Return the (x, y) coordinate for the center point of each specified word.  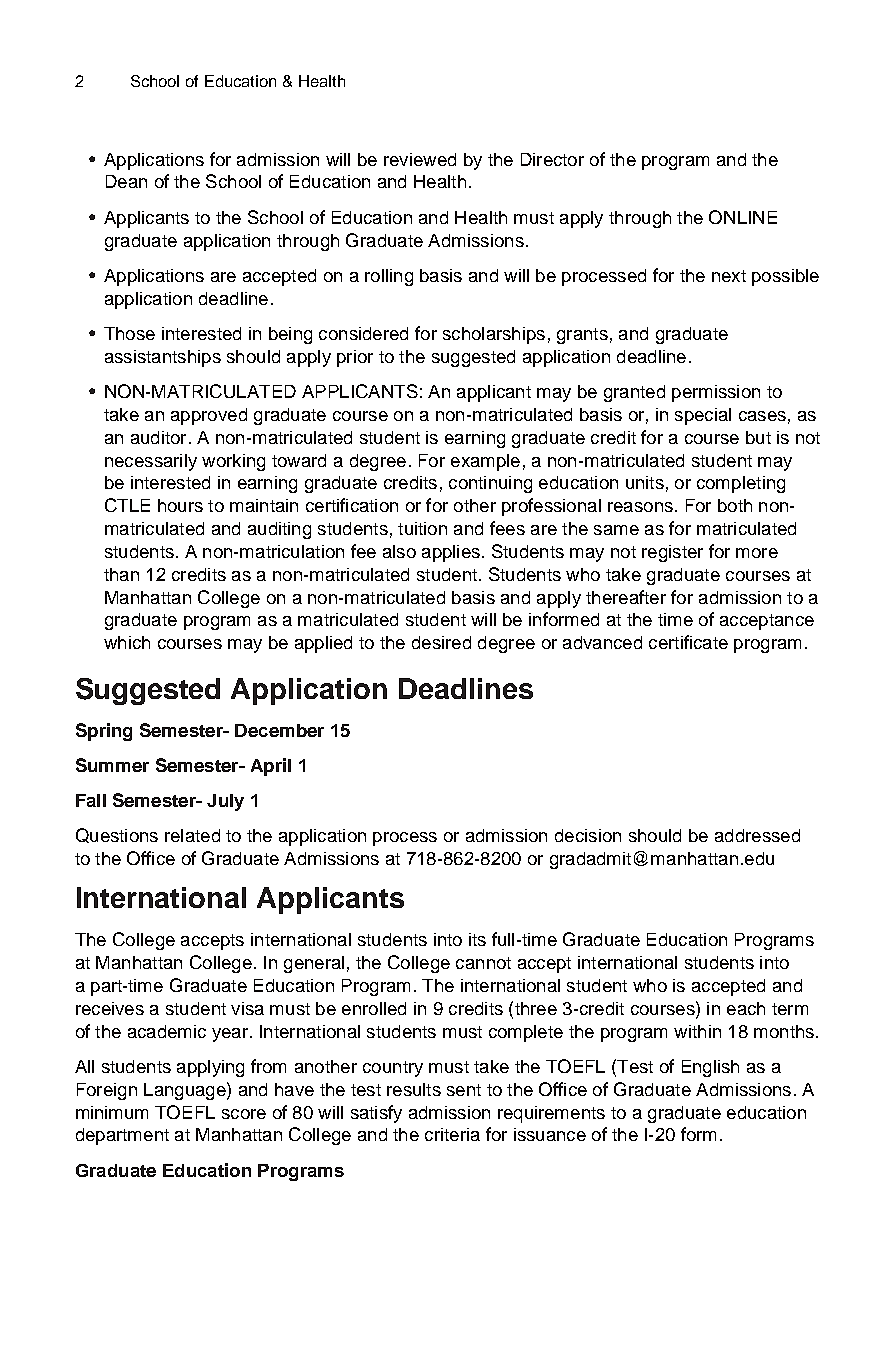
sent (464, 1090)
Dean (126, 181)
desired (441, 642)
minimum (112, 1112)
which (127, 642)
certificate (688, 642)
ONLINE (743, 217)
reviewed (420, 159)
